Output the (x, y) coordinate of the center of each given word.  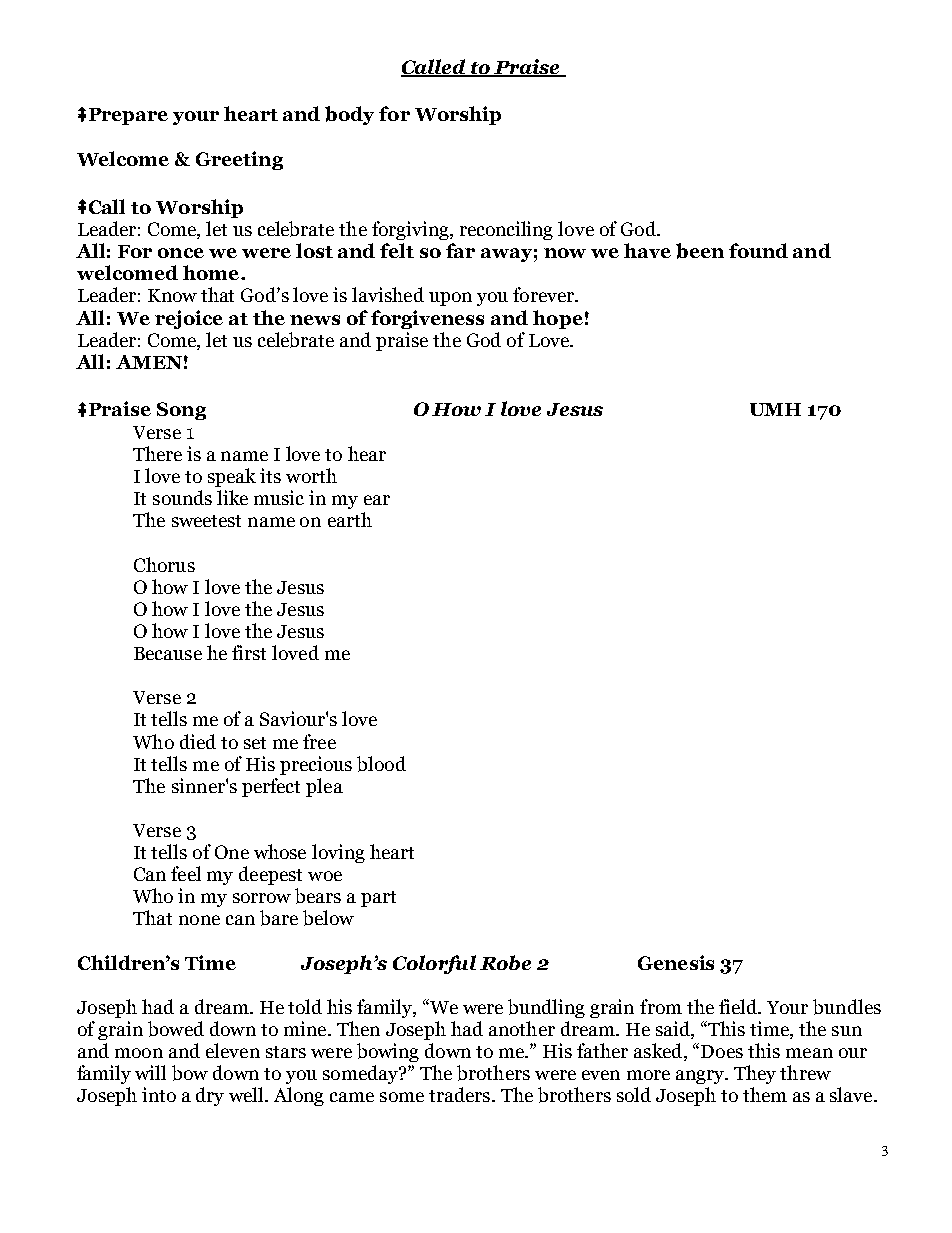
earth (350, 519)
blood (381, 764)
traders (459, 1094)
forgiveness (427, 319)
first (249, 652)
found (758, 250)
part (378, 899)
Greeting (239, 160)
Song (181, 411)
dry (210, 1096)
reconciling (506, 230)
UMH (775, 409)
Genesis (676, 962)
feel (186, 873)
